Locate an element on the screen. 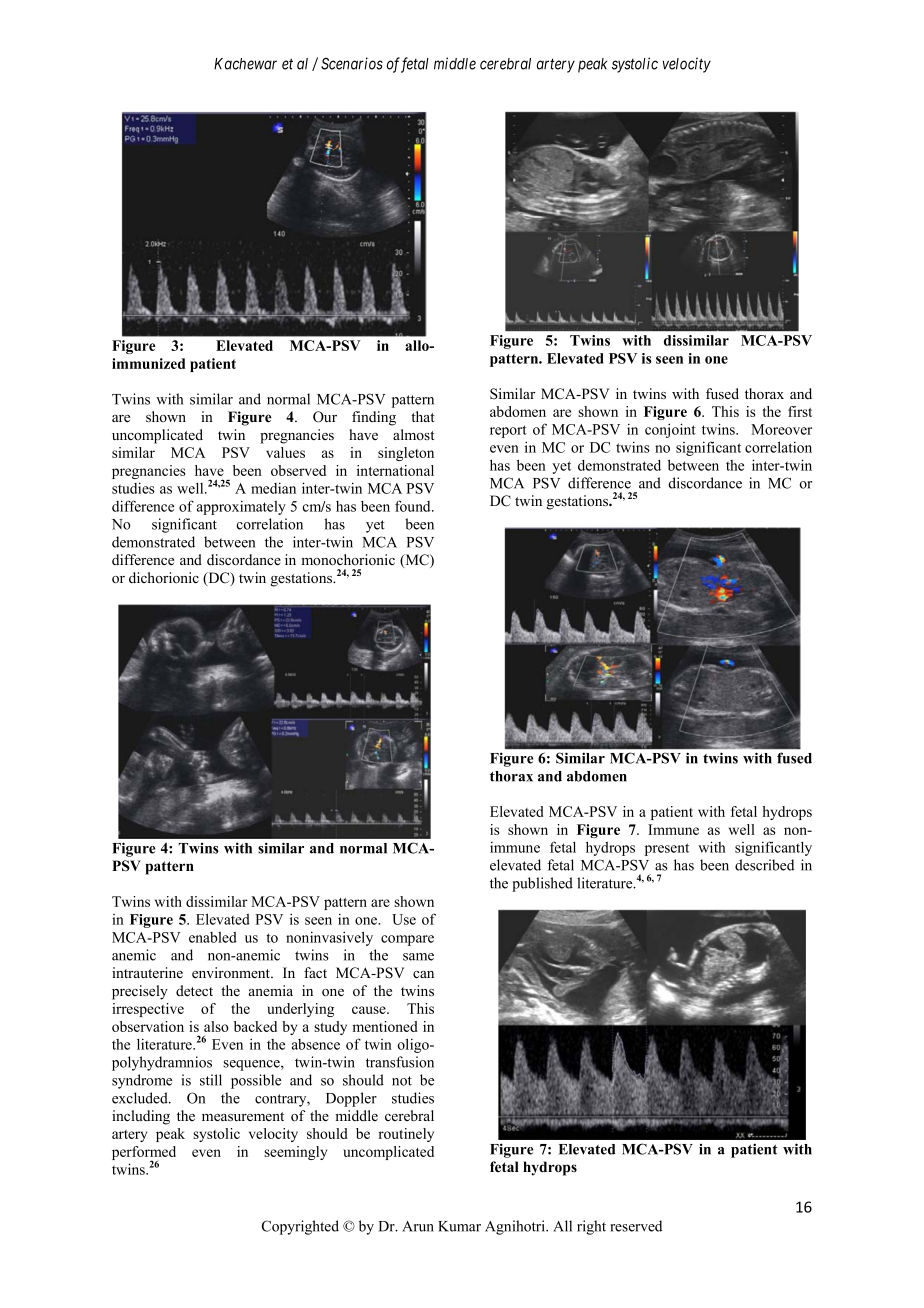 The width and height of the screenshot is (924, 1308). report is located at coordinates (508, 431).
